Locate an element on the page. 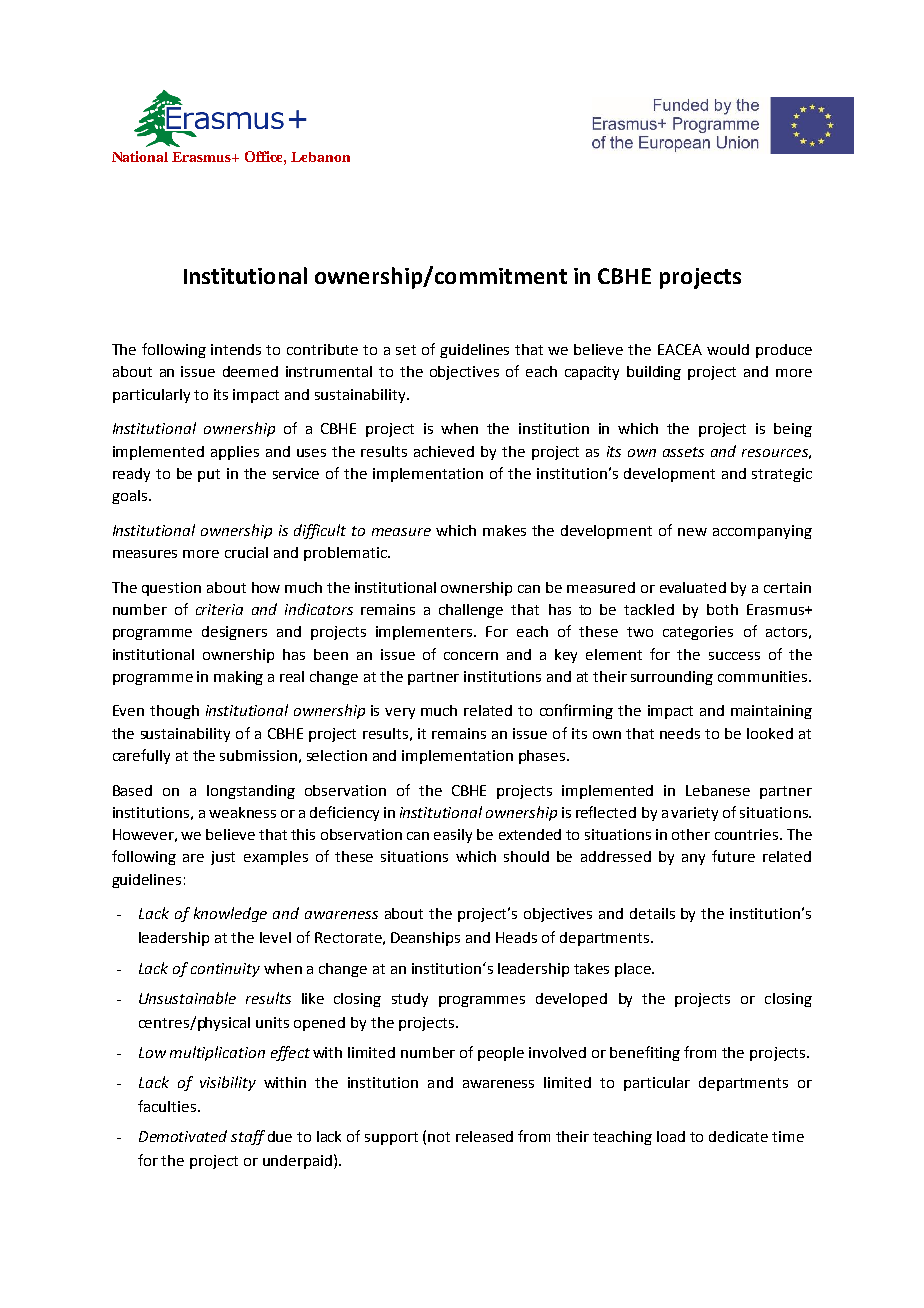 Image resolution: width=924 pixels, height=1308 pixels. National is located at coordinates (140, 156).
